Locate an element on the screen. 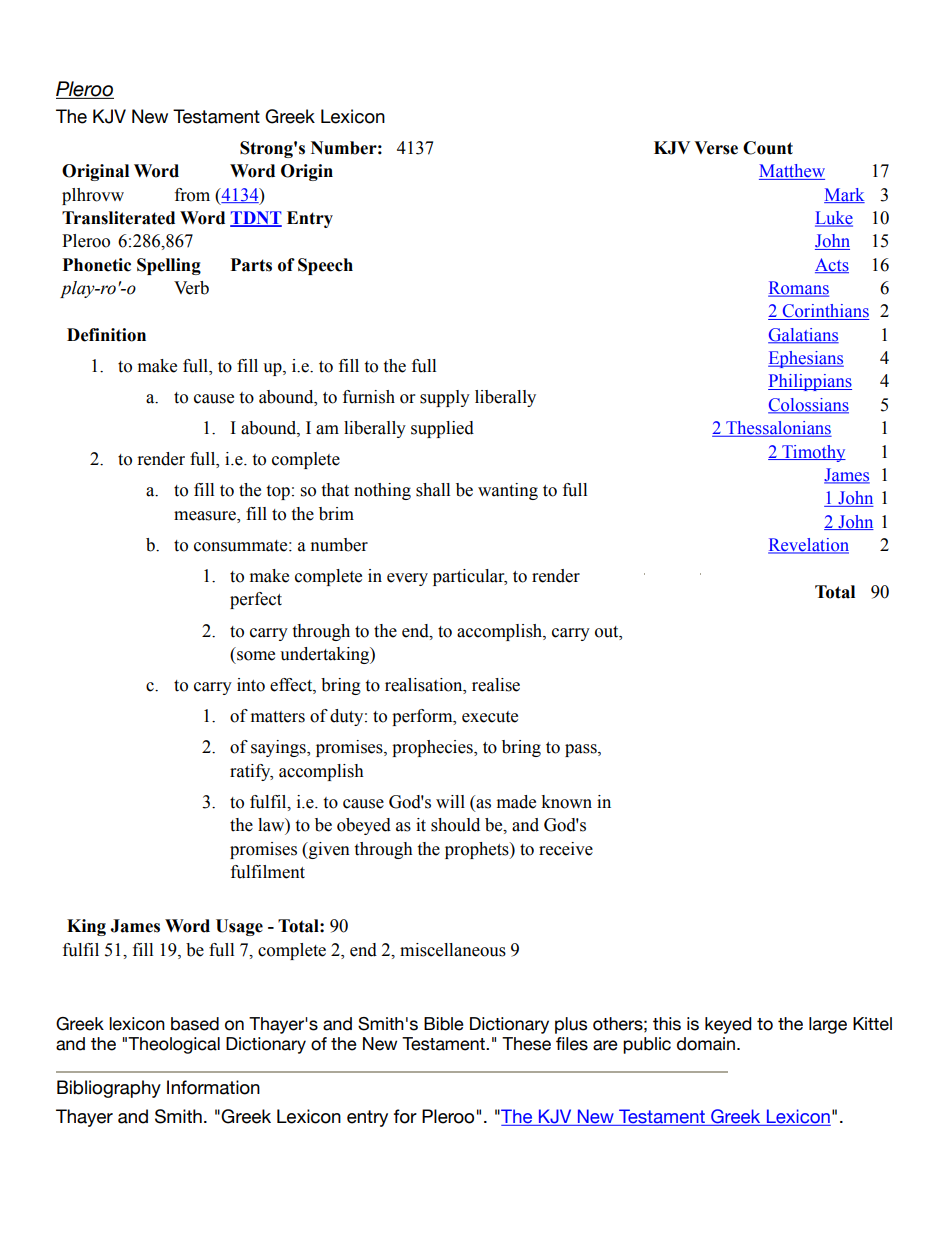  Matthew is located at coordinates (792, 172).
